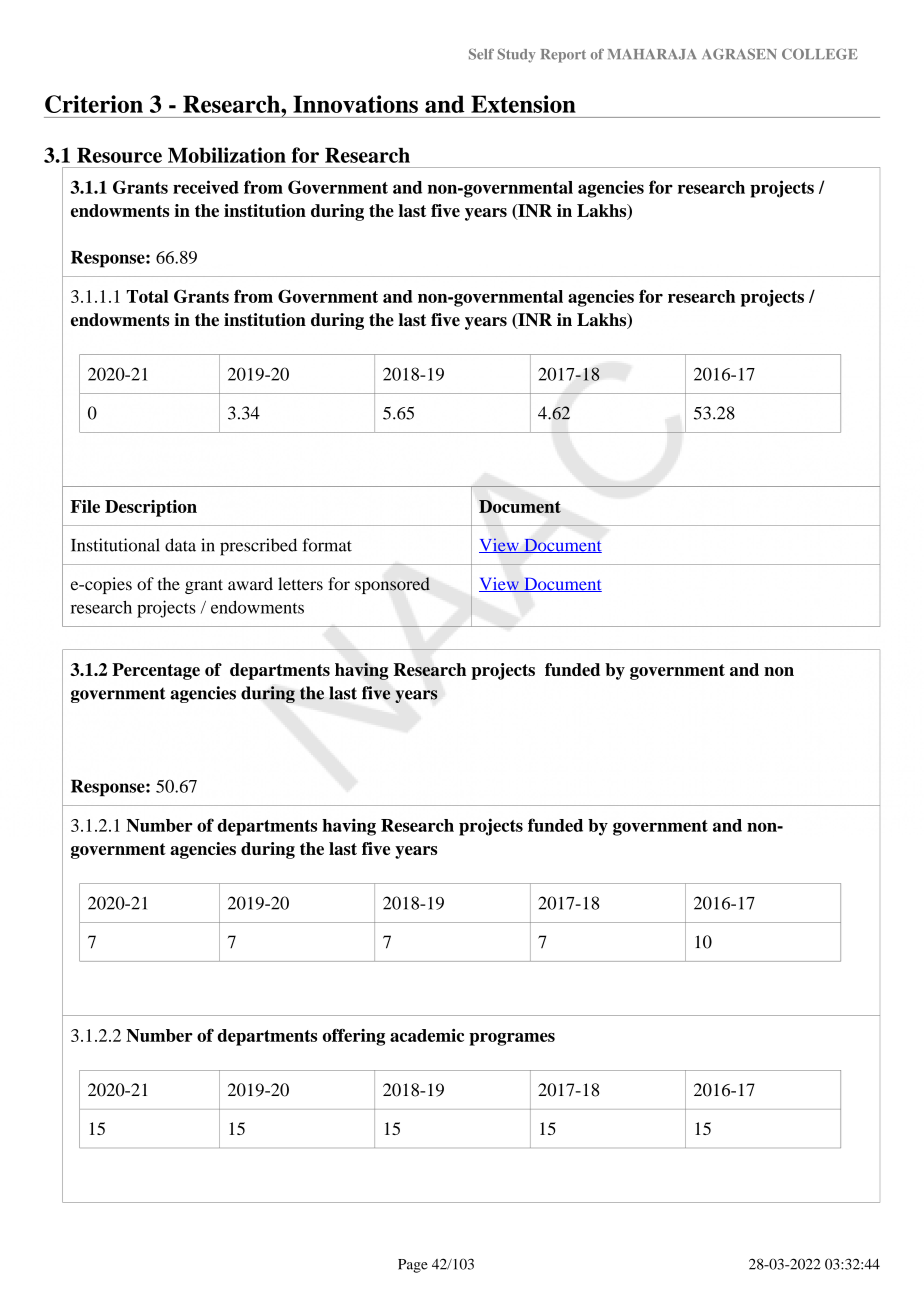 The image size is (924, 1308). Describe the element at coordinates (327, 545) in the document. I see `format` at that location.
